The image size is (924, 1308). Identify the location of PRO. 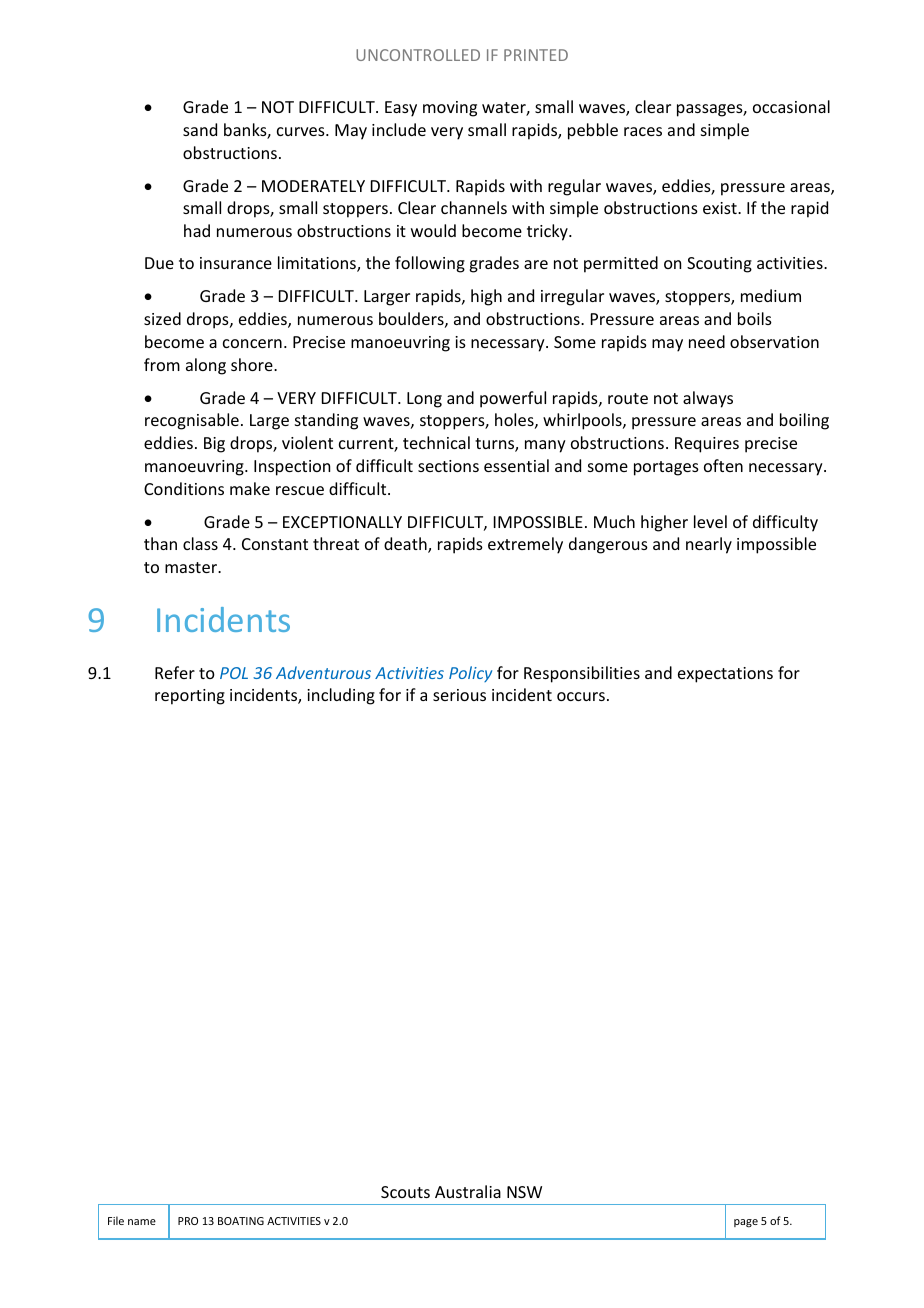
(188, 1221).
